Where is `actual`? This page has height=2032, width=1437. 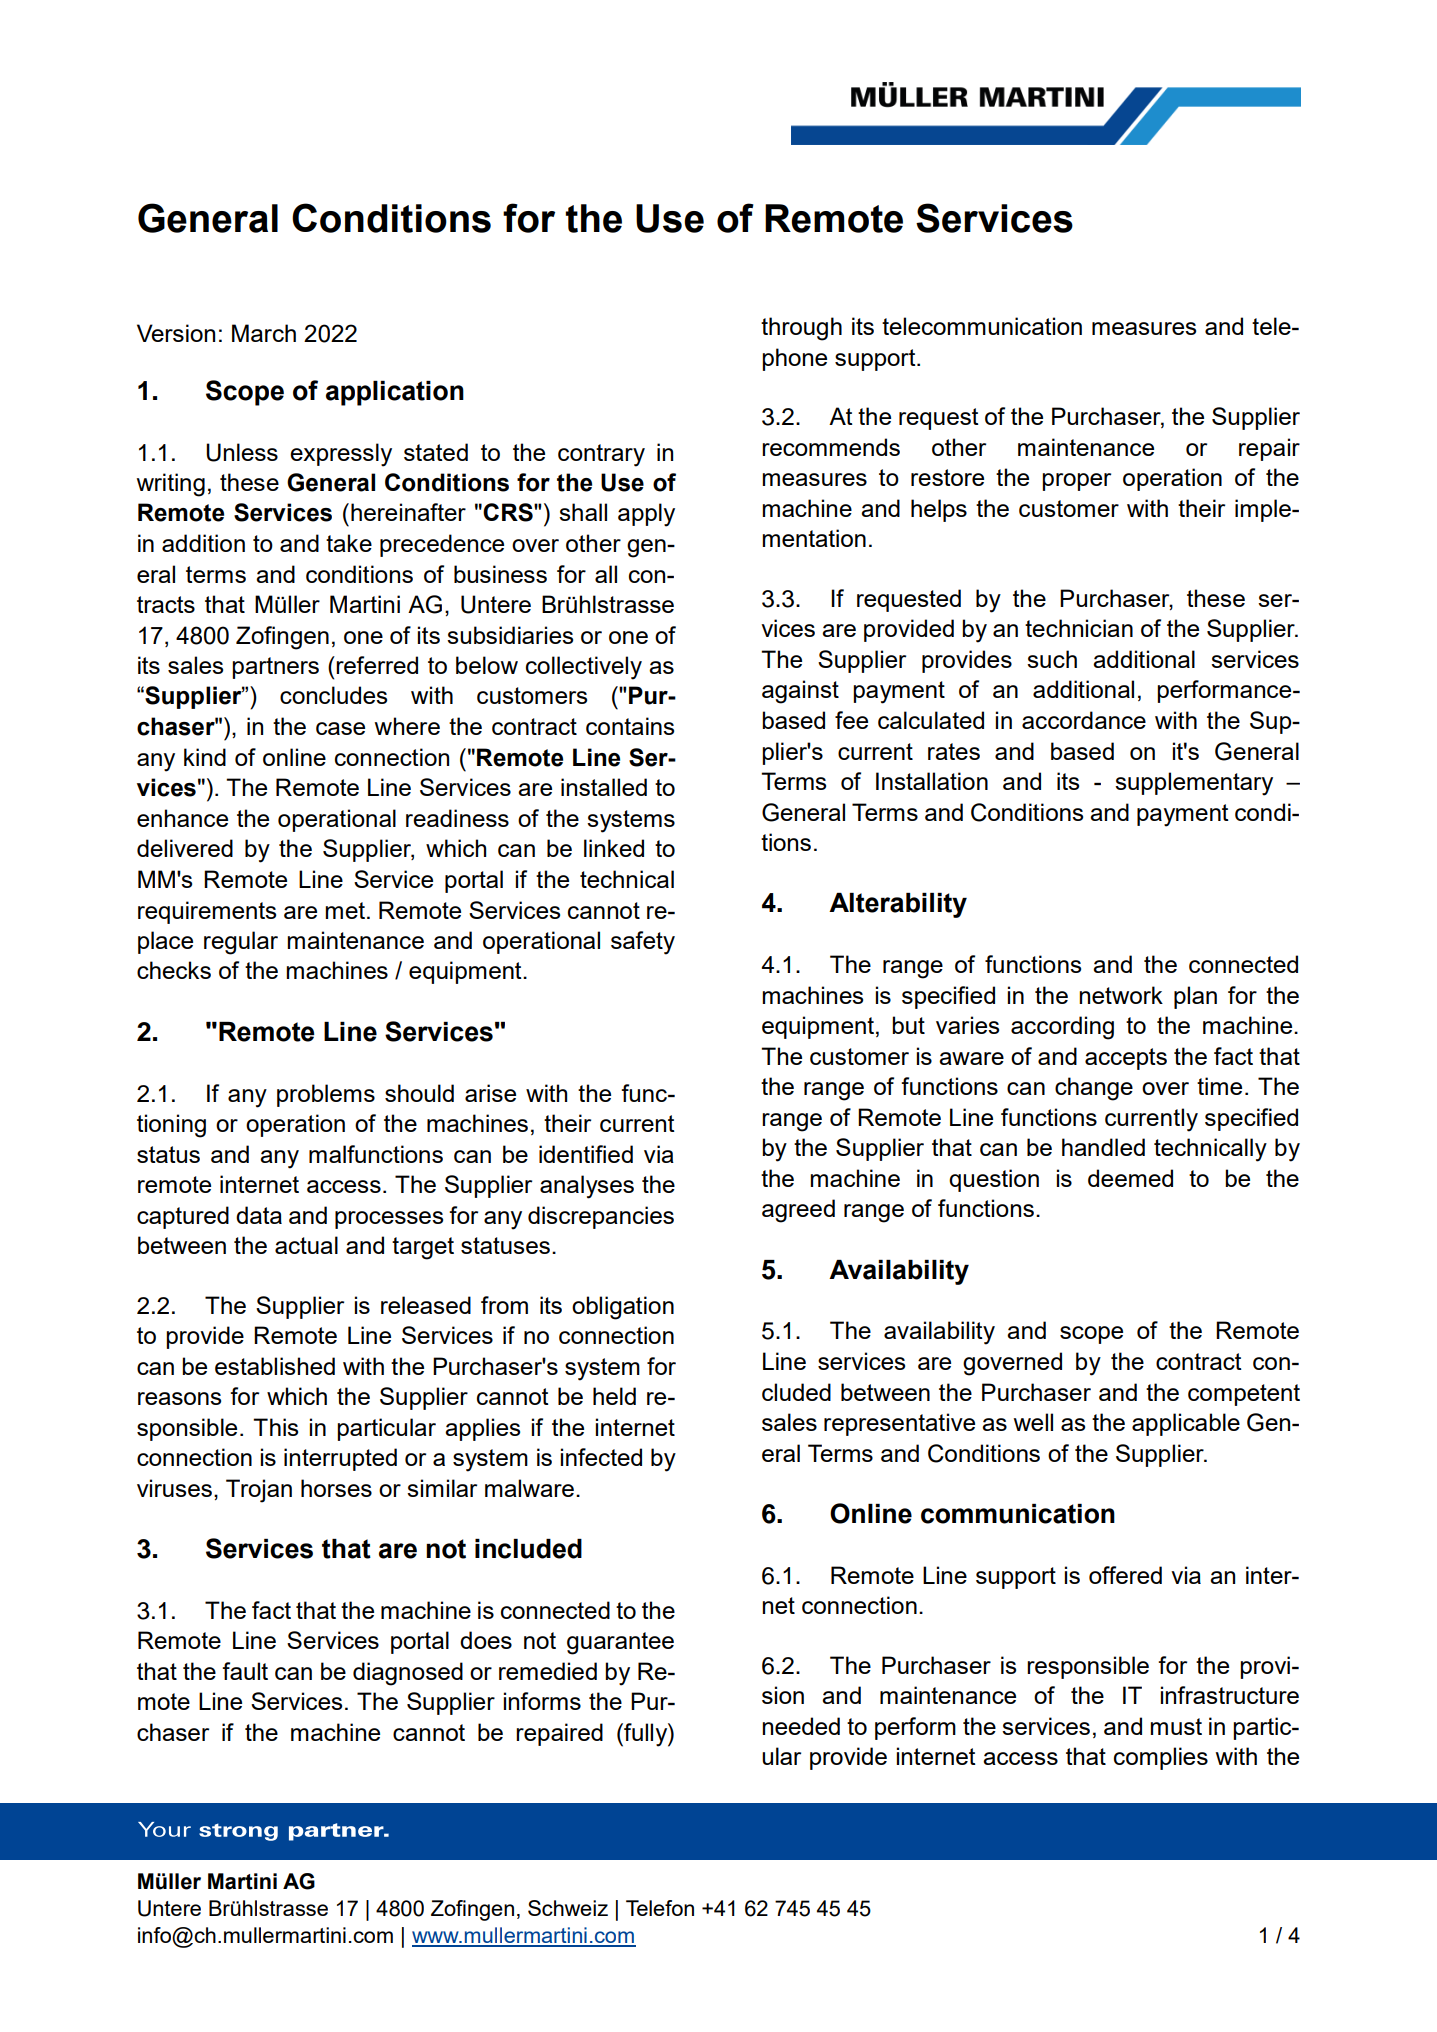 actual is located at coordinates (306, 1245).
